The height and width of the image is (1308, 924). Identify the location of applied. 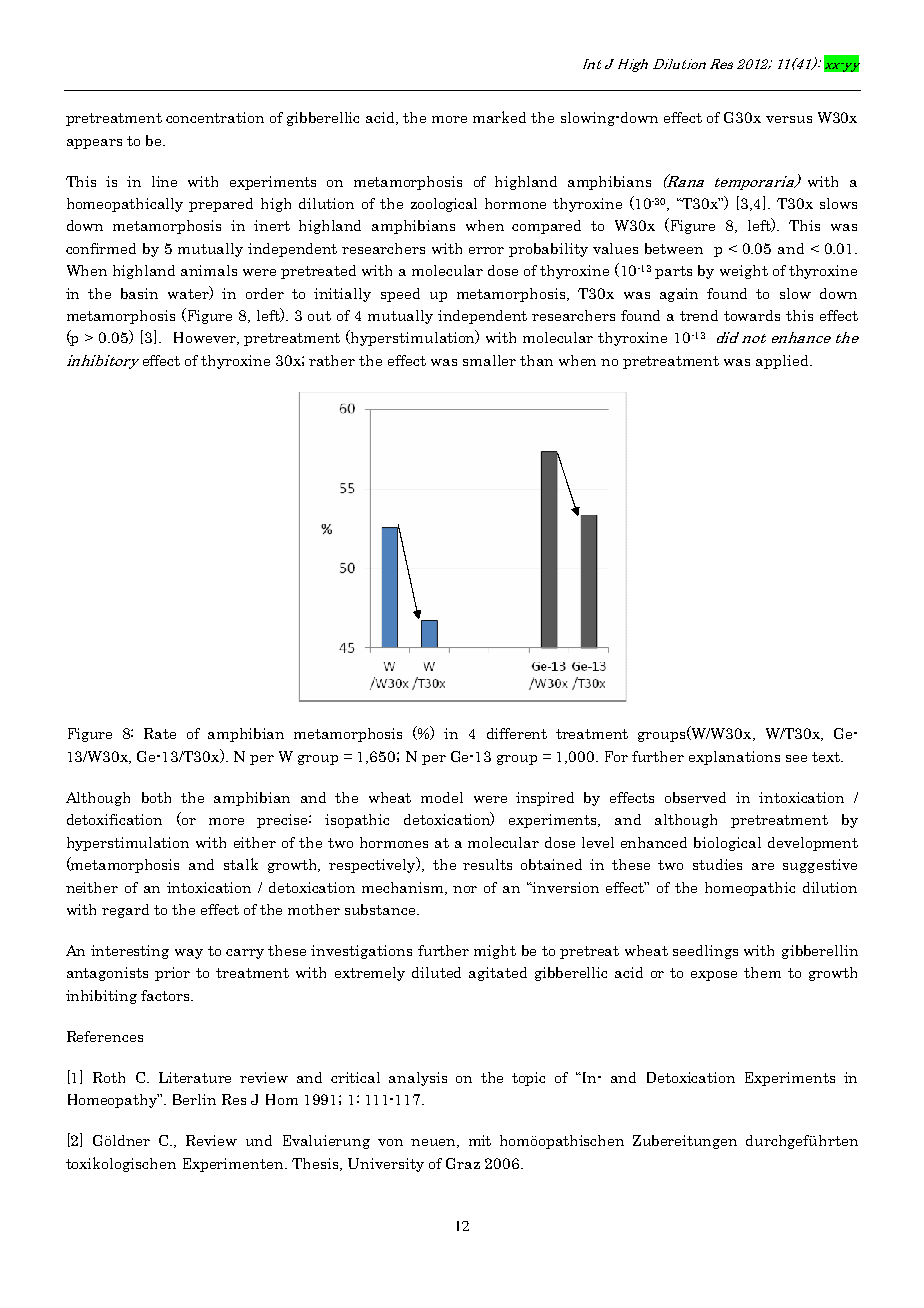
(783, 362).
